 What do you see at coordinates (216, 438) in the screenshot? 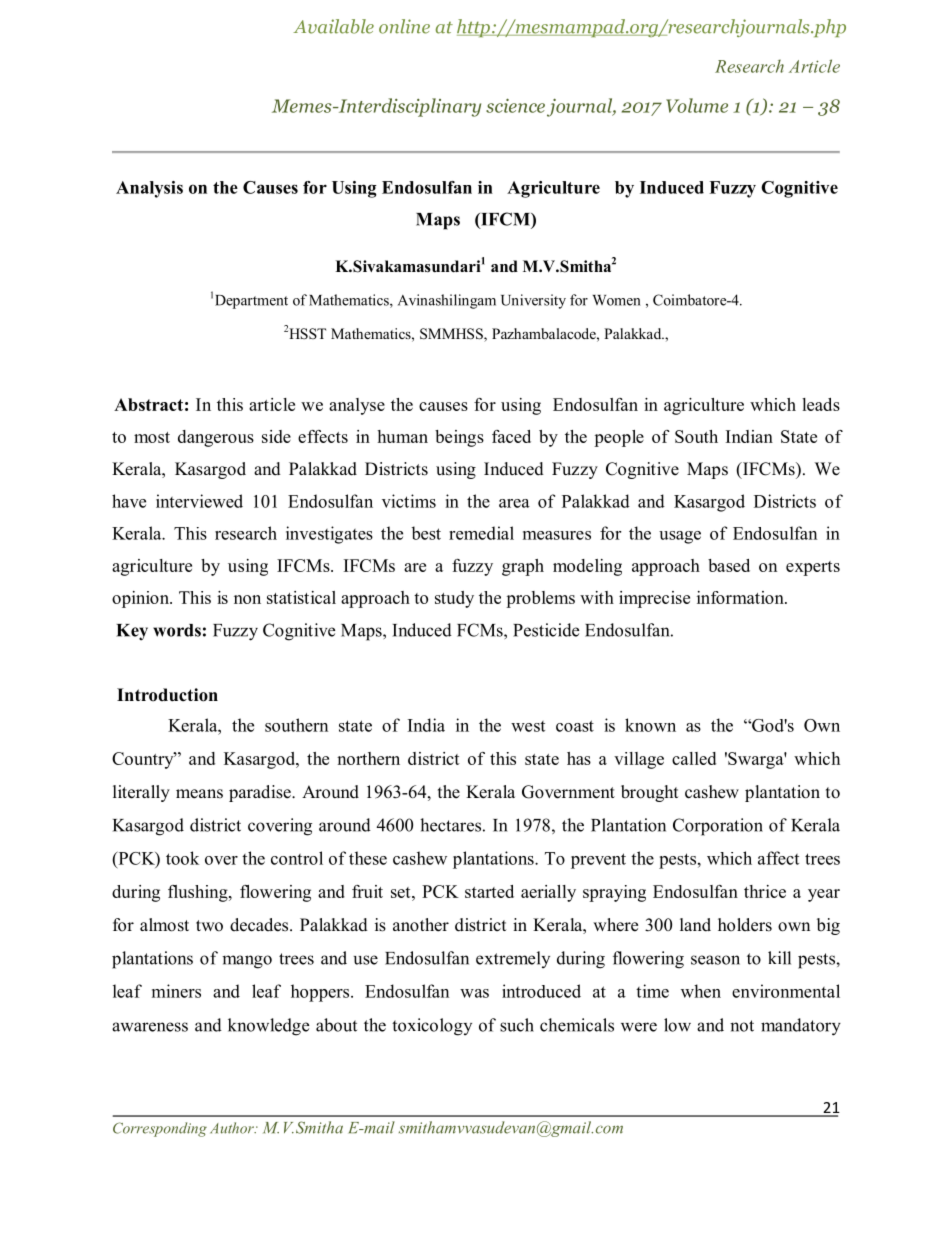
I see `dangerous` at bounding box center [216, 438].
